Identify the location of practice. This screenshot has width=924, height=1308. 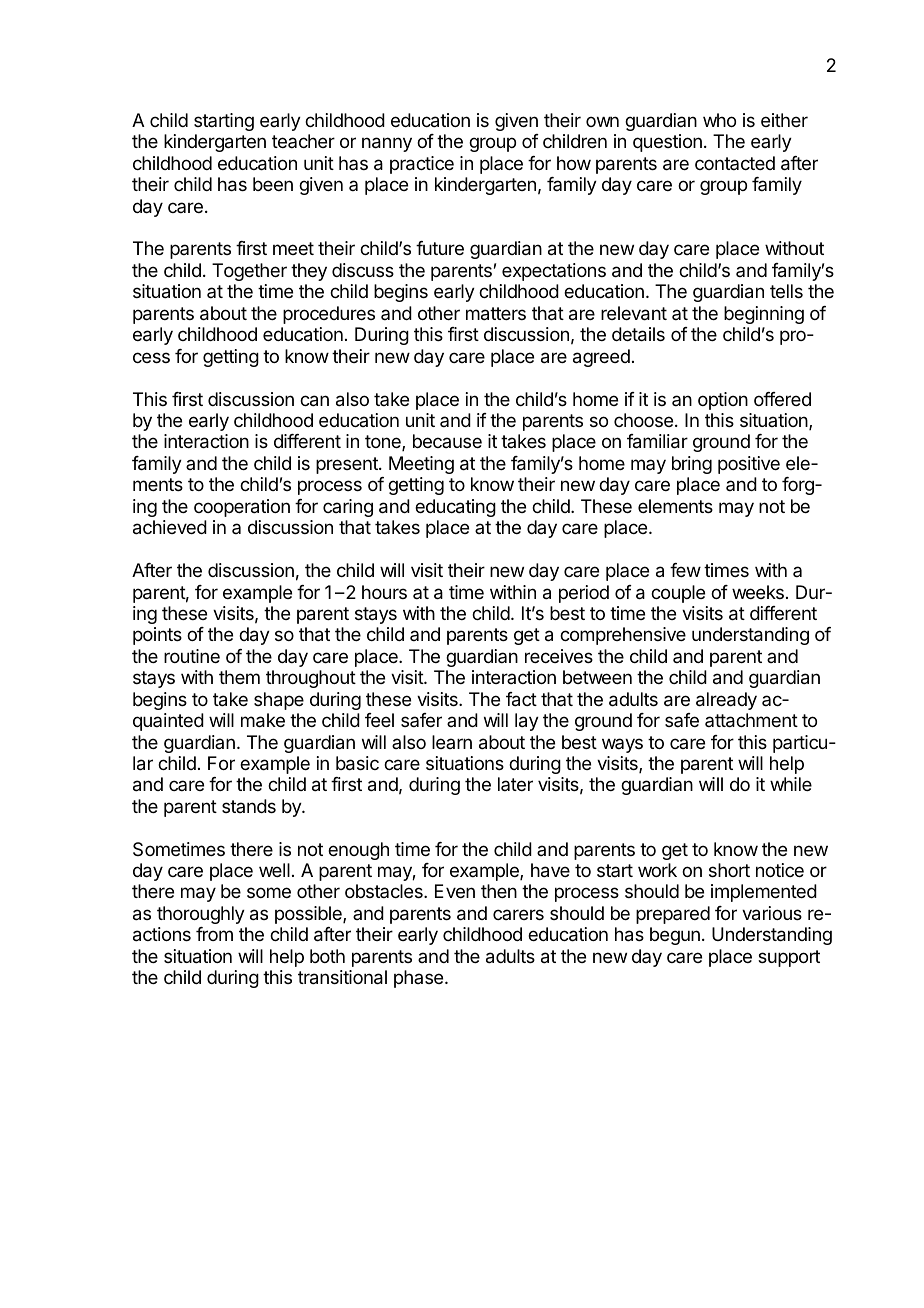
(422, 165).
